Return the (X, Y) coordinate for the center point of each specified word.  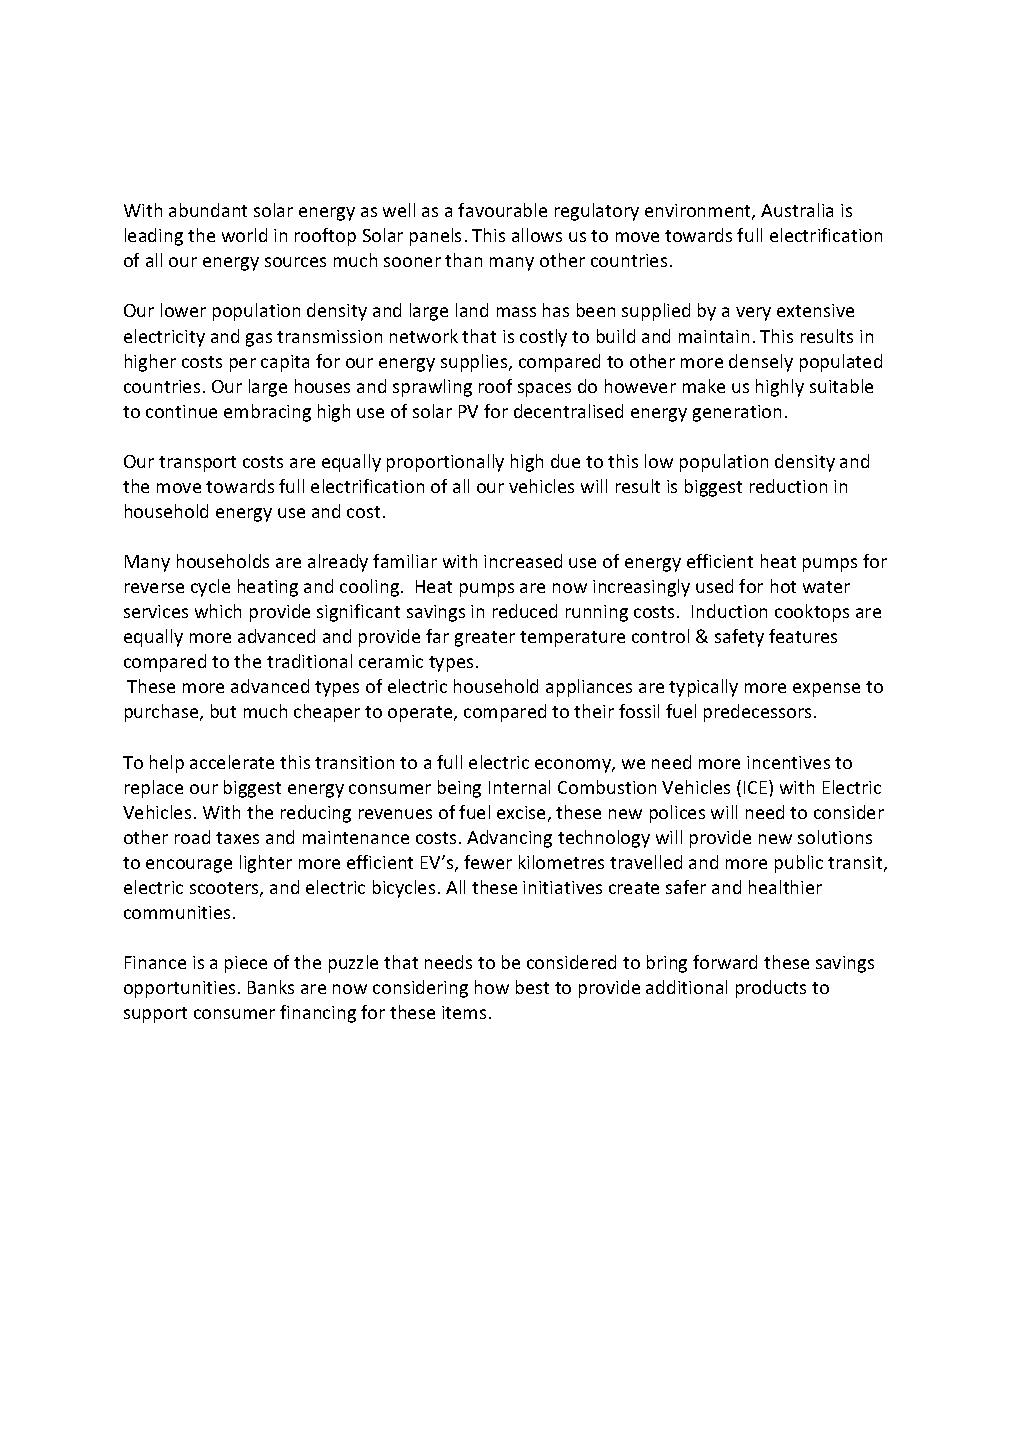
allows (537, 235)
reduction (788, 486)
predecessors (757, 713)
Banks (271, 987)
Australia (797, 210)
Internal (519, 787)
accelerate (232, 762)
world (244, 235)
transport (197, 464)
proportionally (445, 463)
